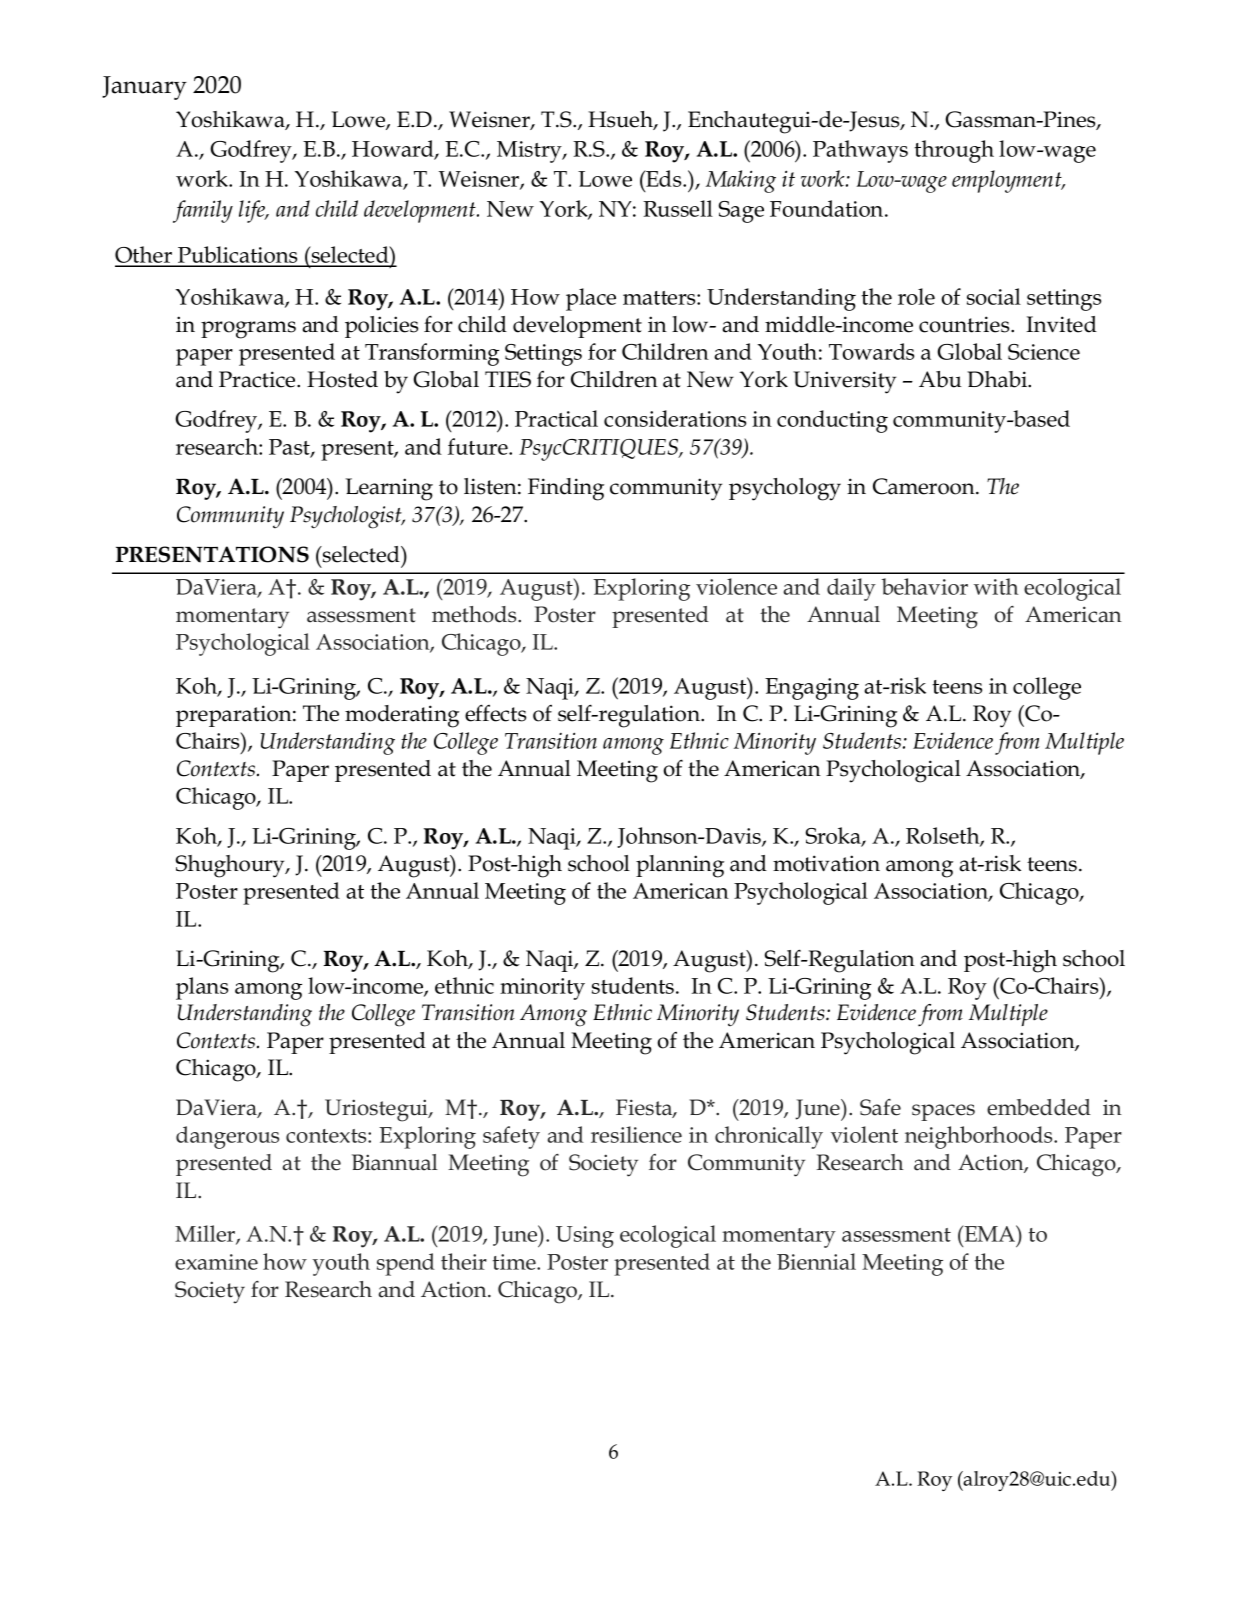  What do you see at coordinates (216, 1262) in the screenshot?
I see `examine` at bounding box center [216, 1262].
